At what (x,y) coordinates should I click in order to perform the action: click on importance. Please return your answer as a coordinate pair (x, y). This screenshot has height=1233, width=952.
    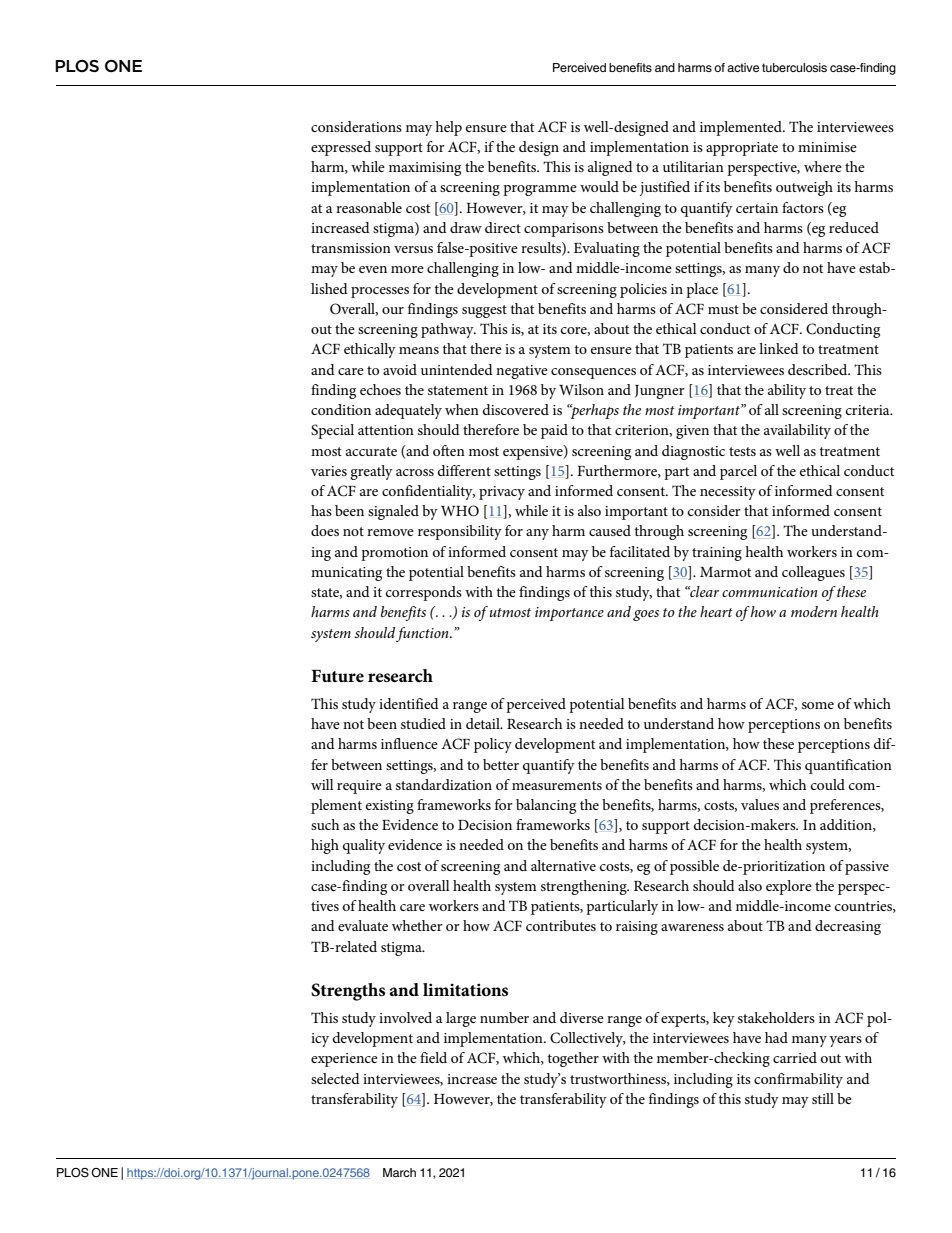
    Looking at the image, I should click on (569, 614).
